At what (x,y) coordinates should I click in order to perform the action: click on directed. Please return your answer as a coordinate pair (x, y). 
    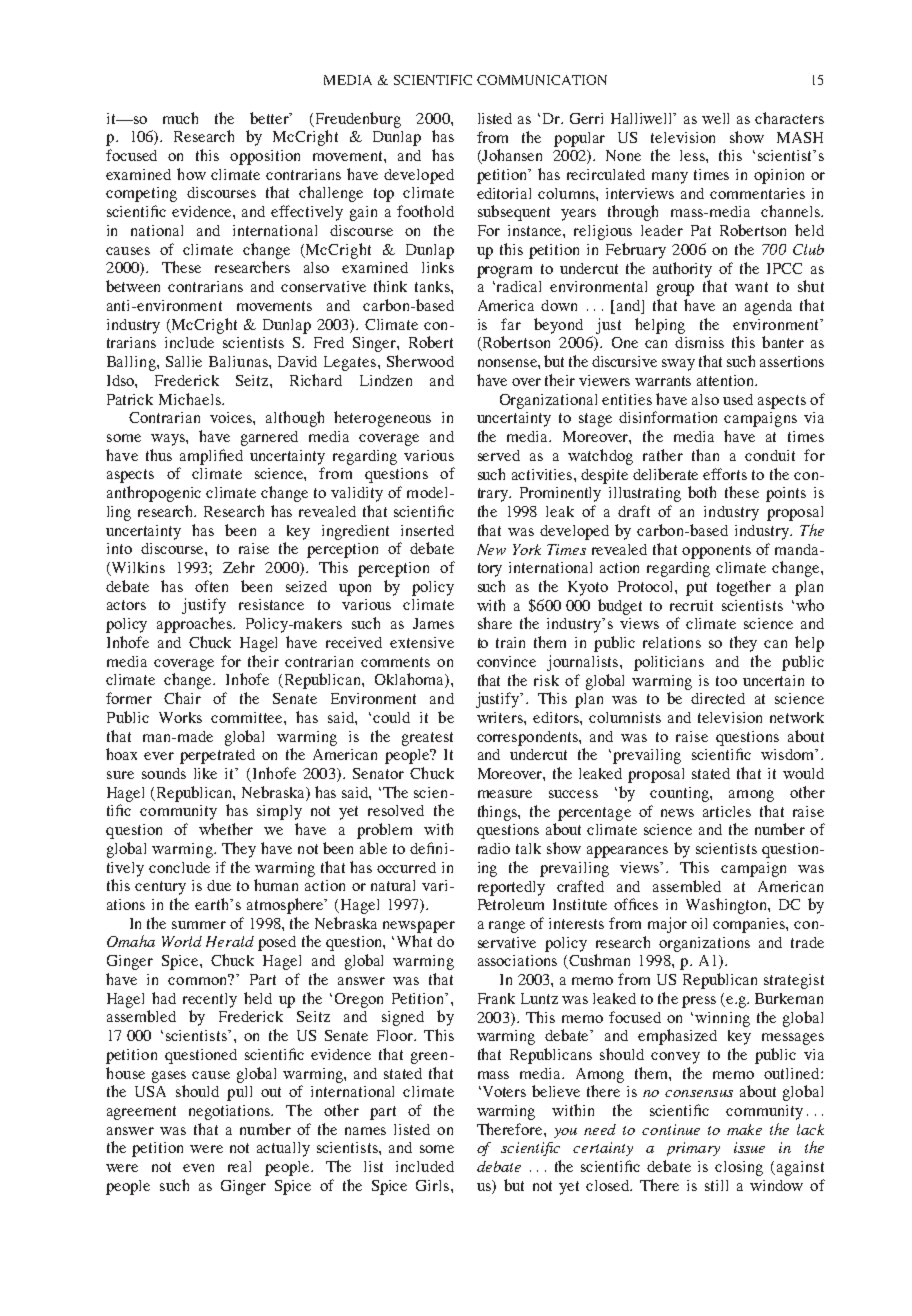
    Looking at the image, I should click on (718, 698).
